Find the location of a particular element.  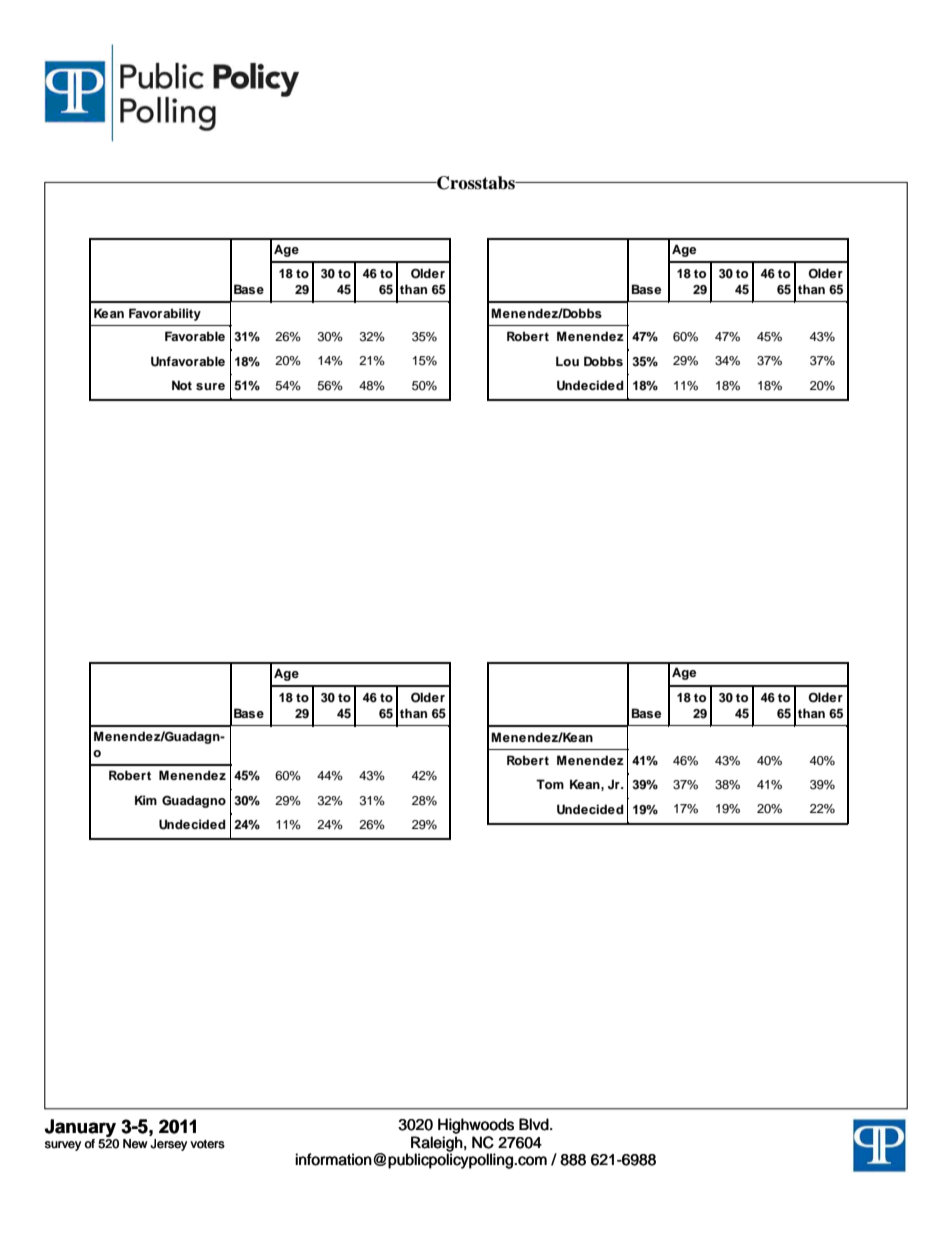

January is located at coordinates (81, 1129).
